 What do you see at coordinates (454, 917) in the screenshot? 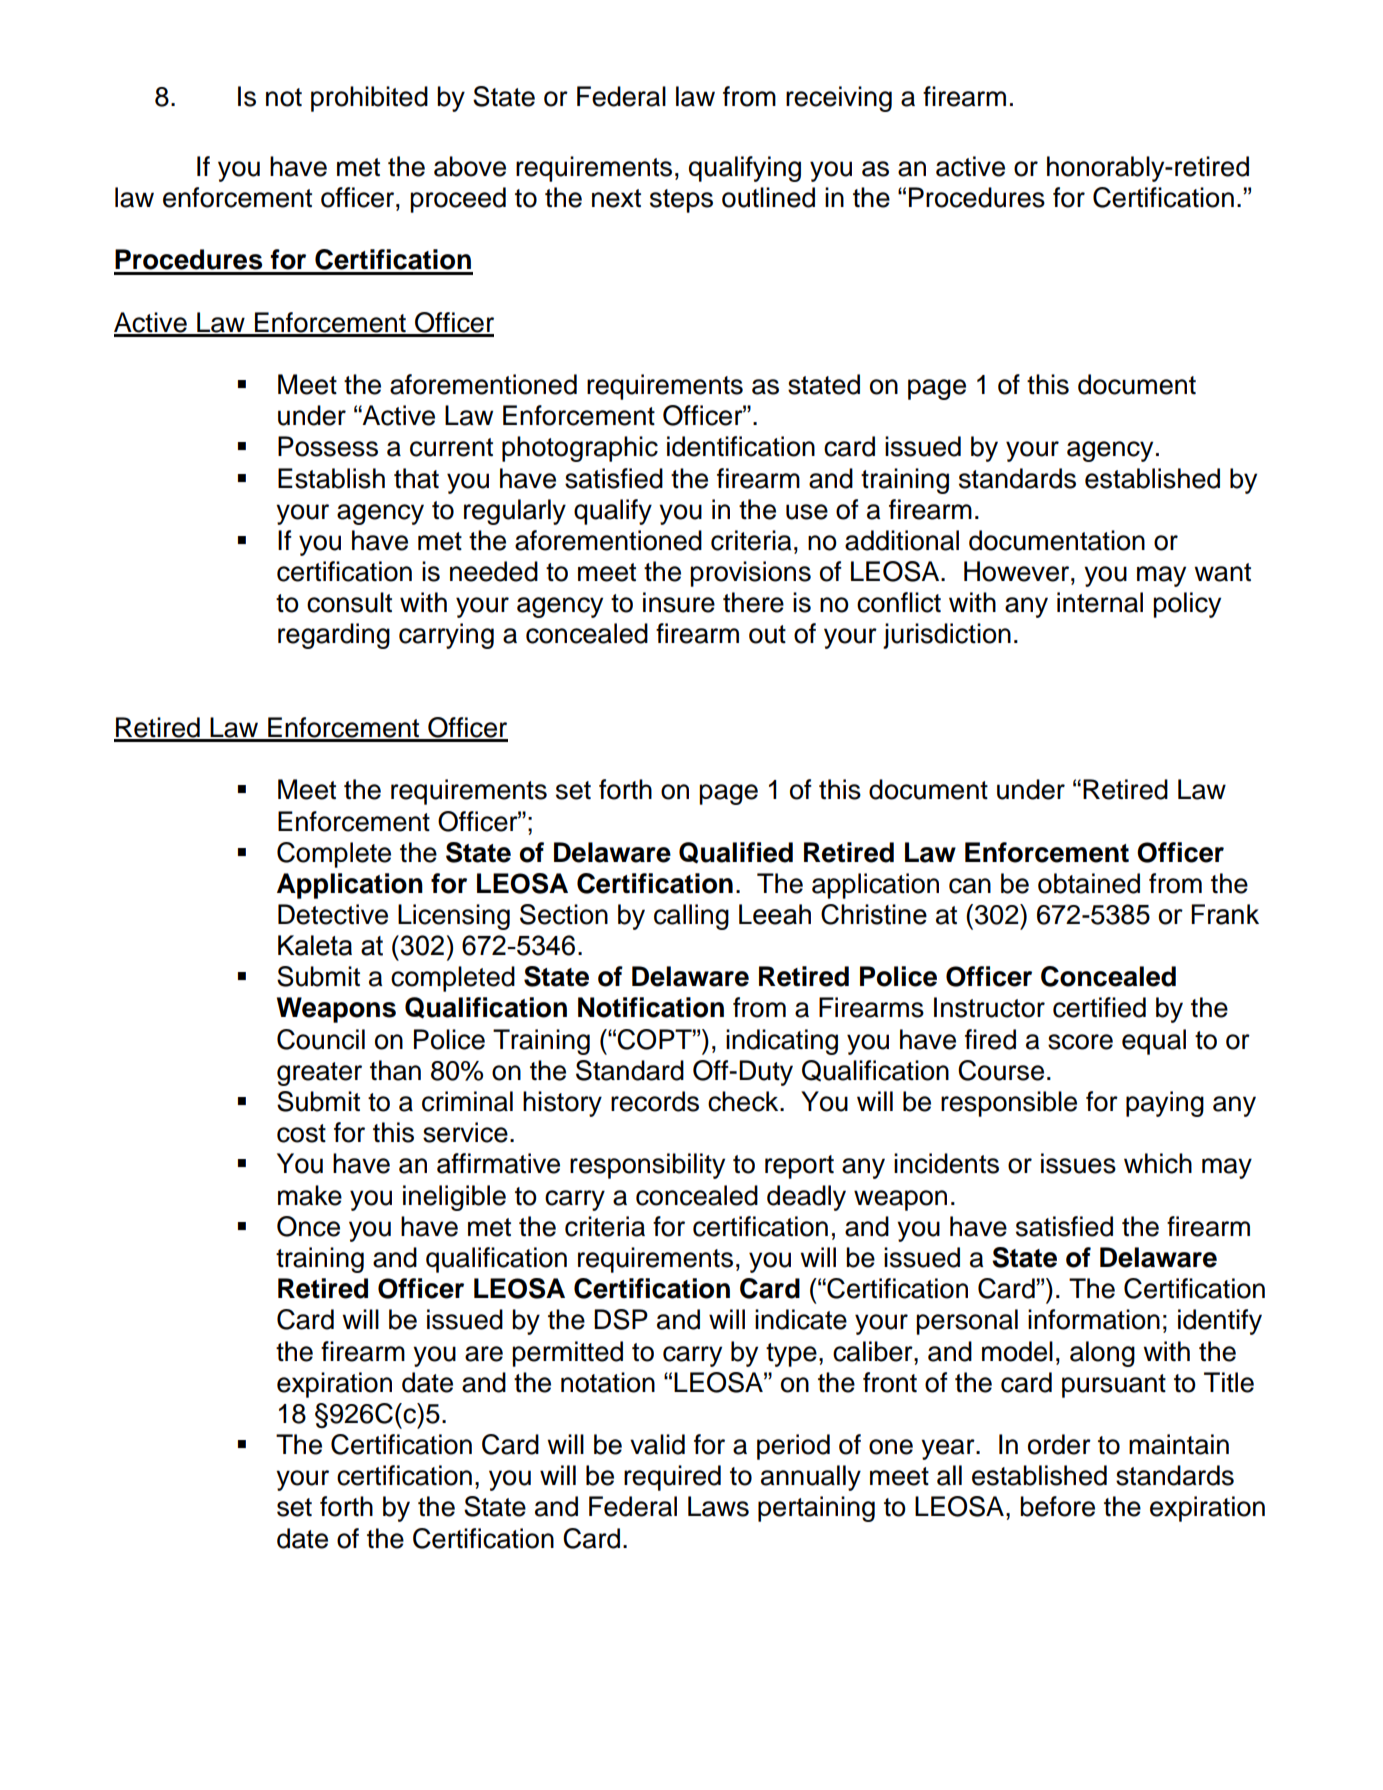
I see `Licensing` at bounding box center [454, 917].
